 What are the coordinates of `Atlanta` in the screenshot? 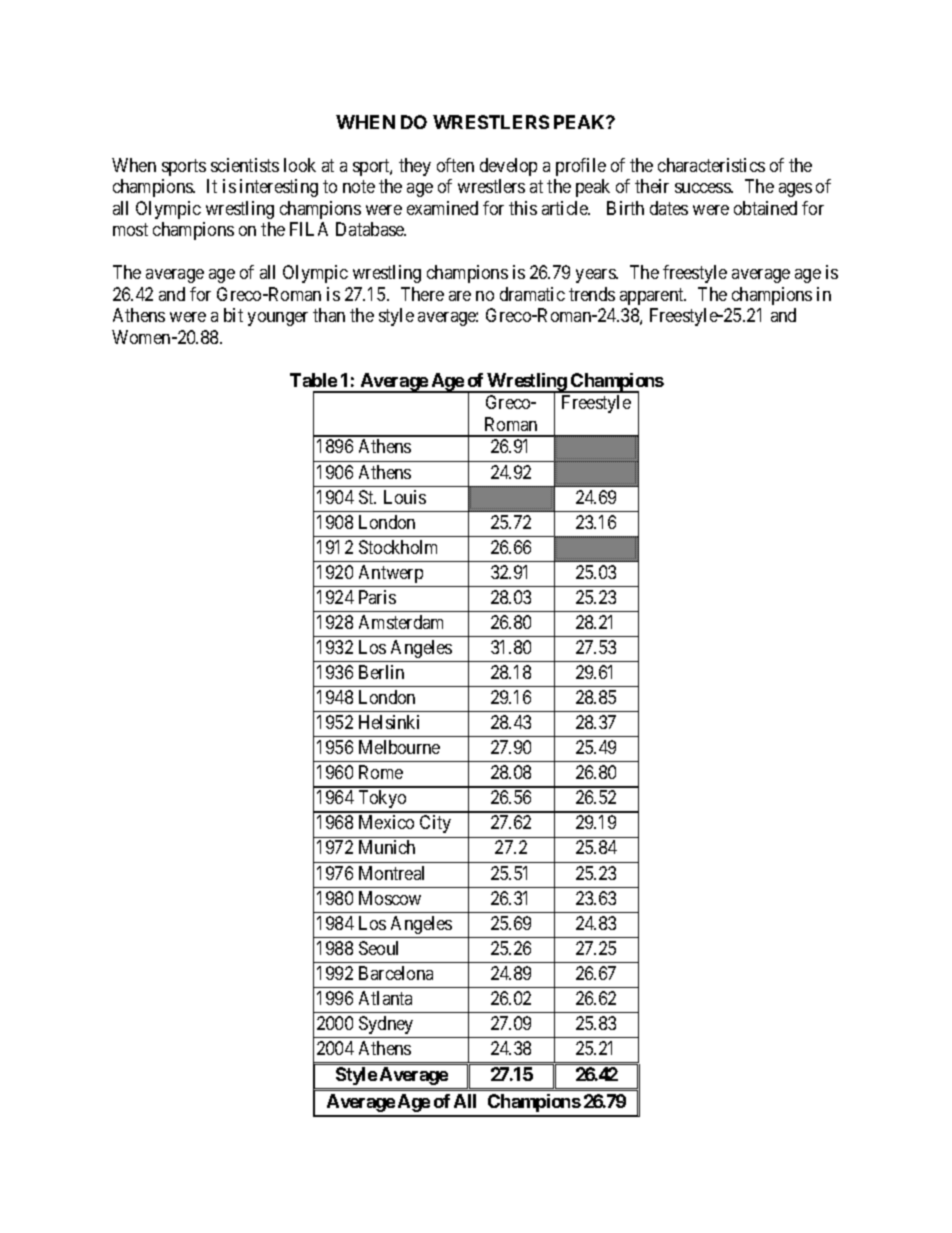 It's located at (385, 998).
